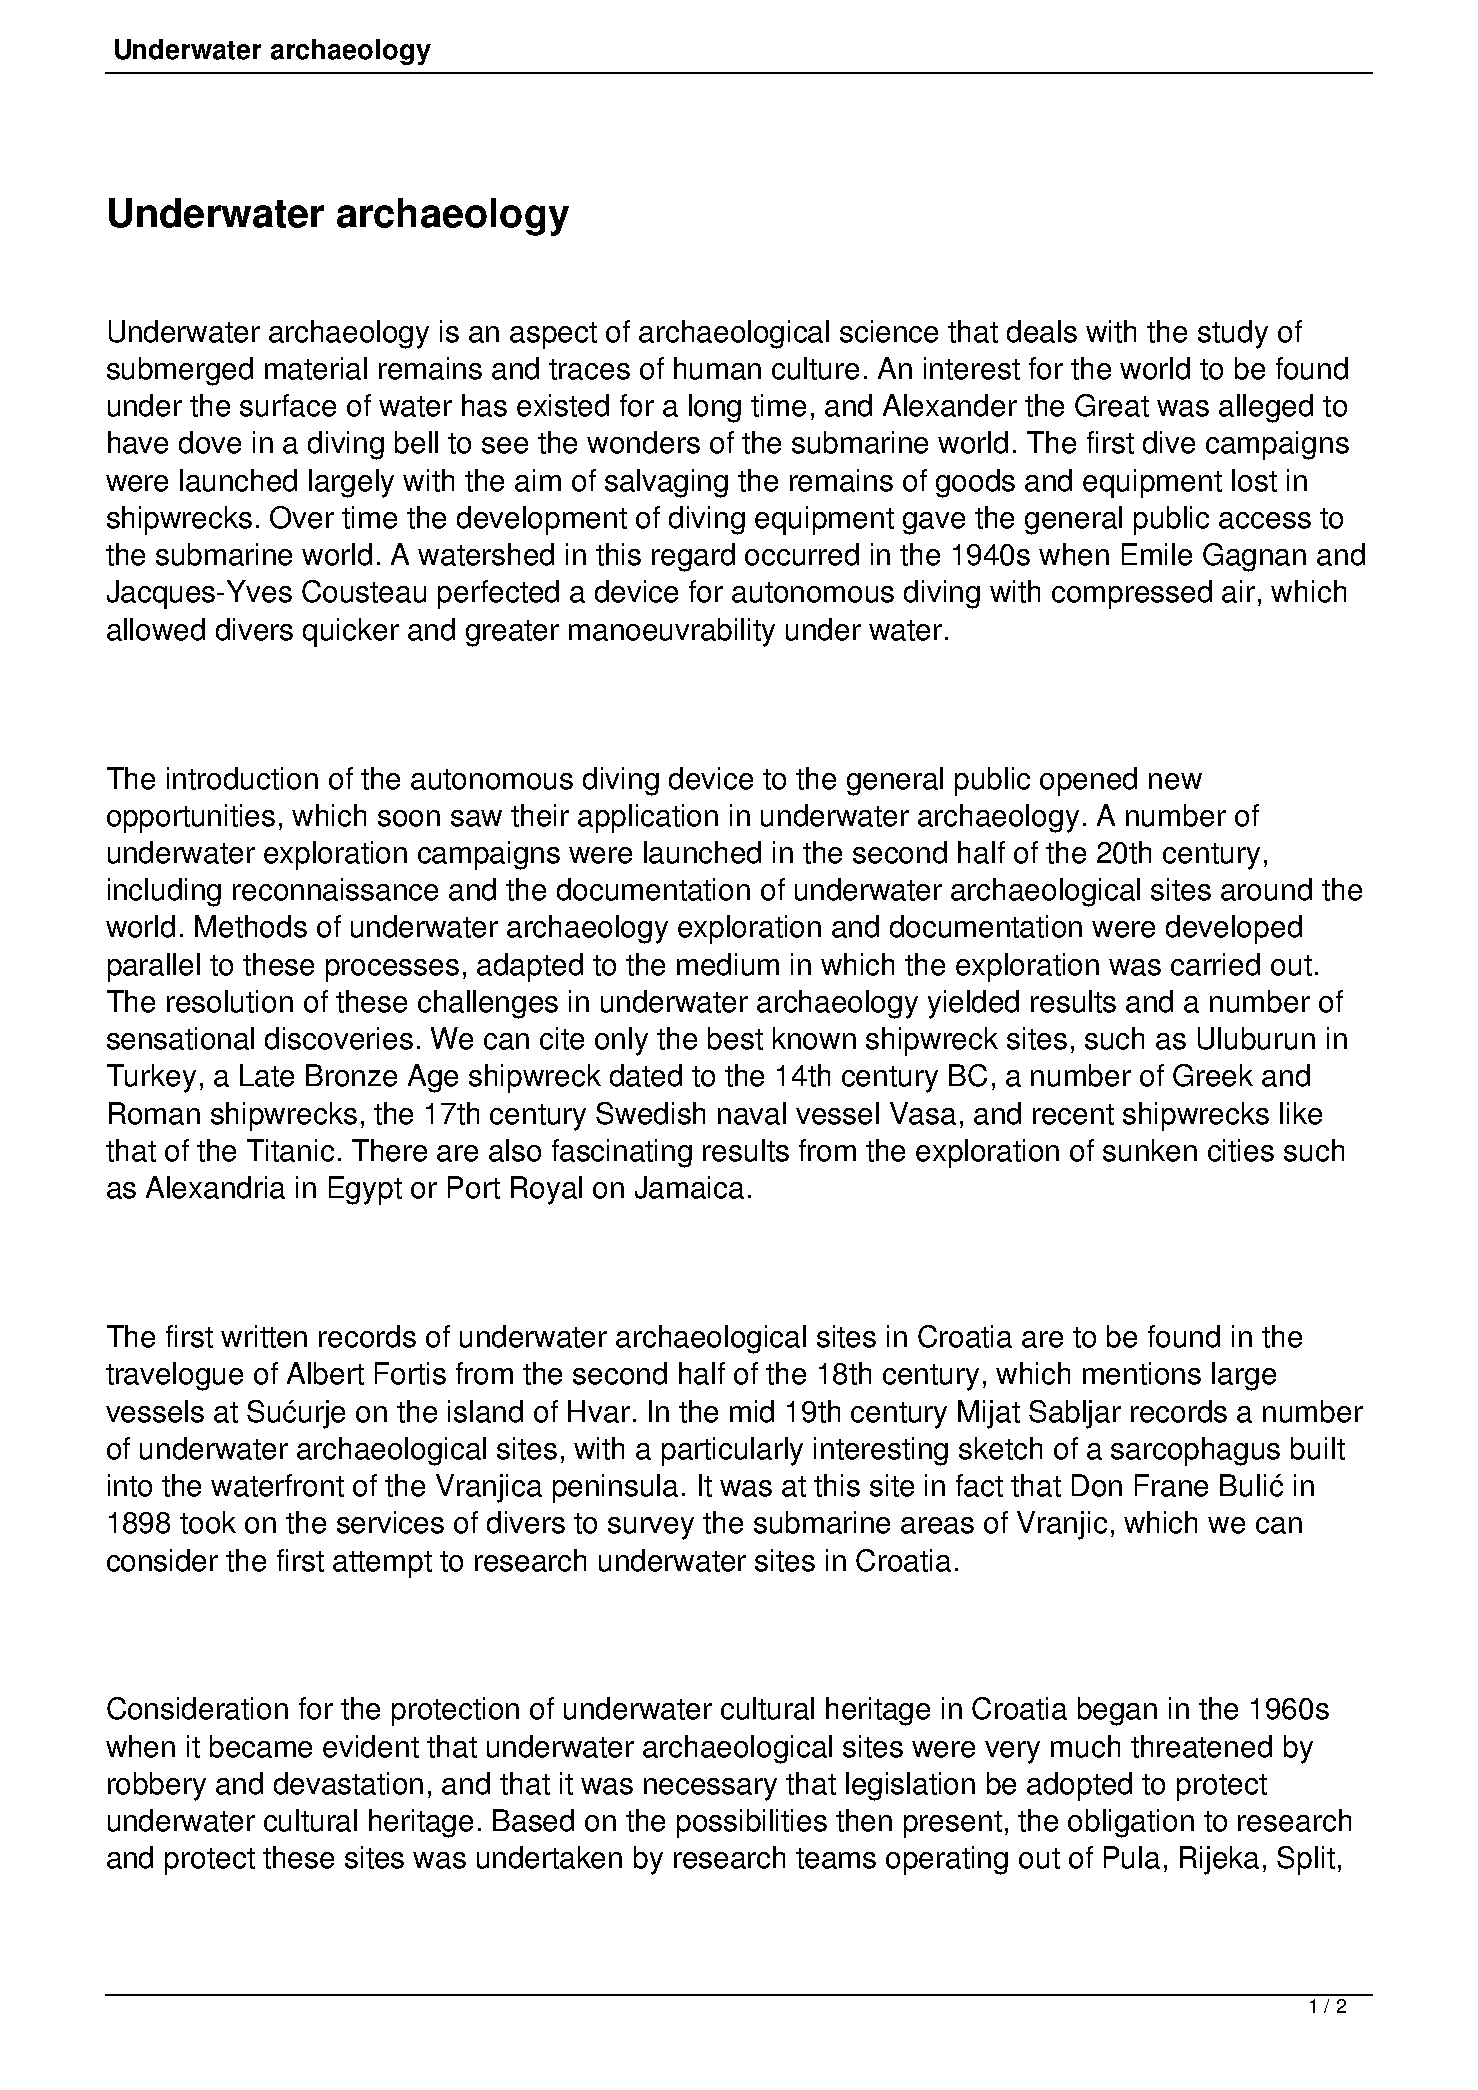  What do you see at coordinates (1213, 1075) in the page?
I see `Greek` at bounding box center [1213, 1075].
